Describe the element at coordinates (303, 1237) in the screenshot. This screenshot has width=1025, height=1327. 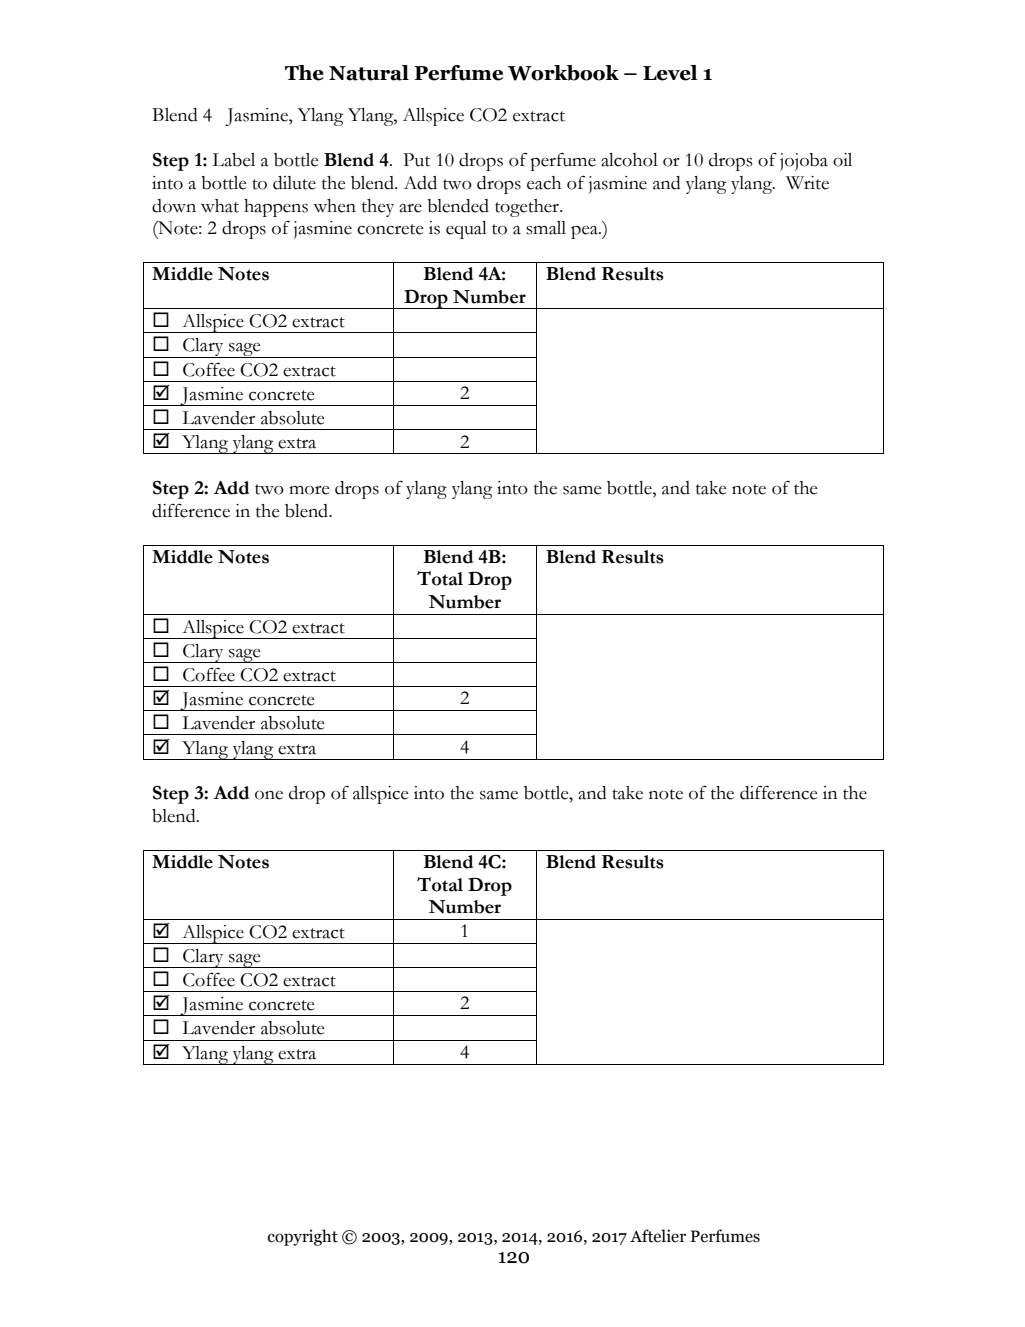
I see `copyright` at that location.
